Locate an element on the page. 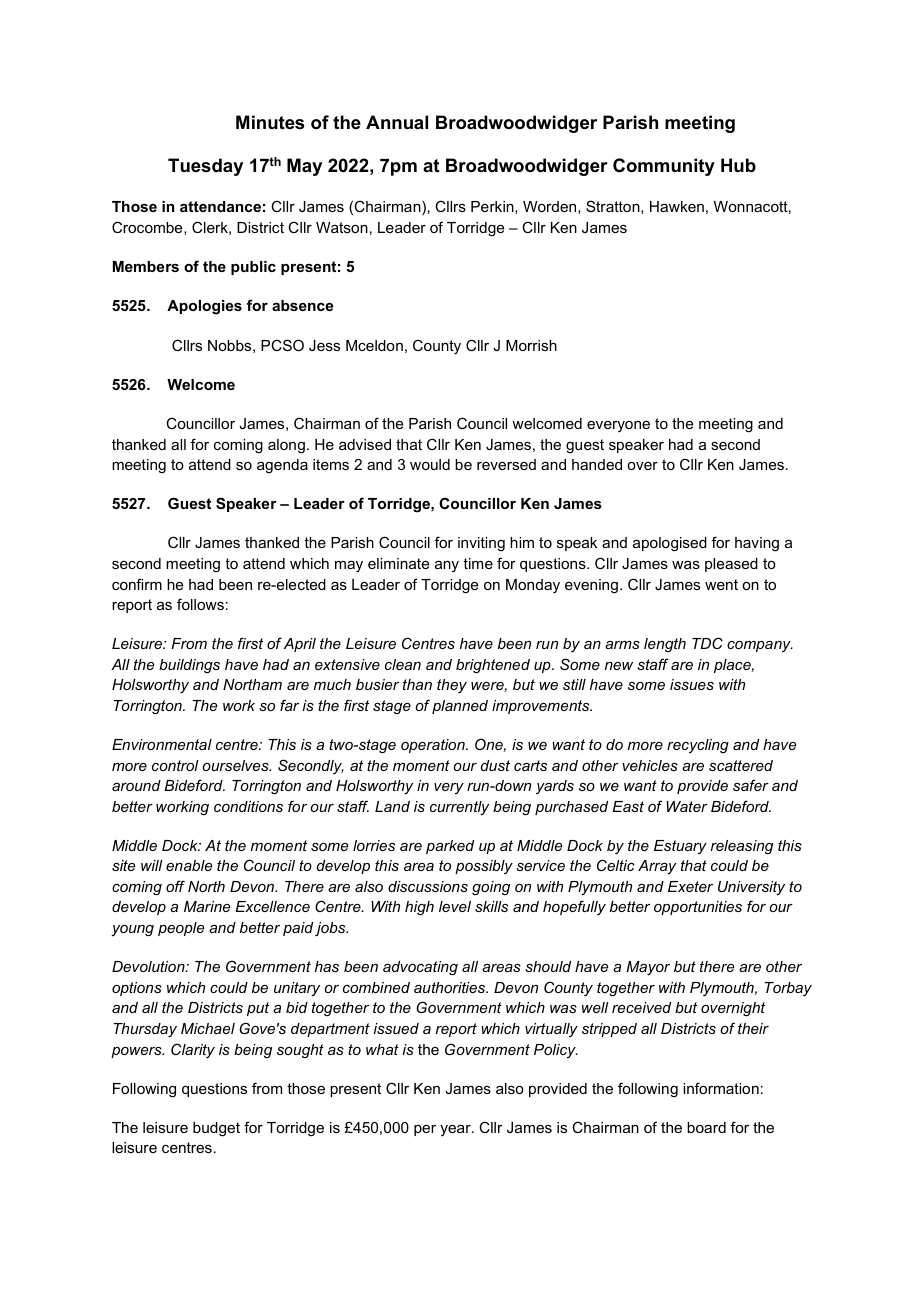 This image has width=924, height=1308. currently is located at coordinates (459, 808).
